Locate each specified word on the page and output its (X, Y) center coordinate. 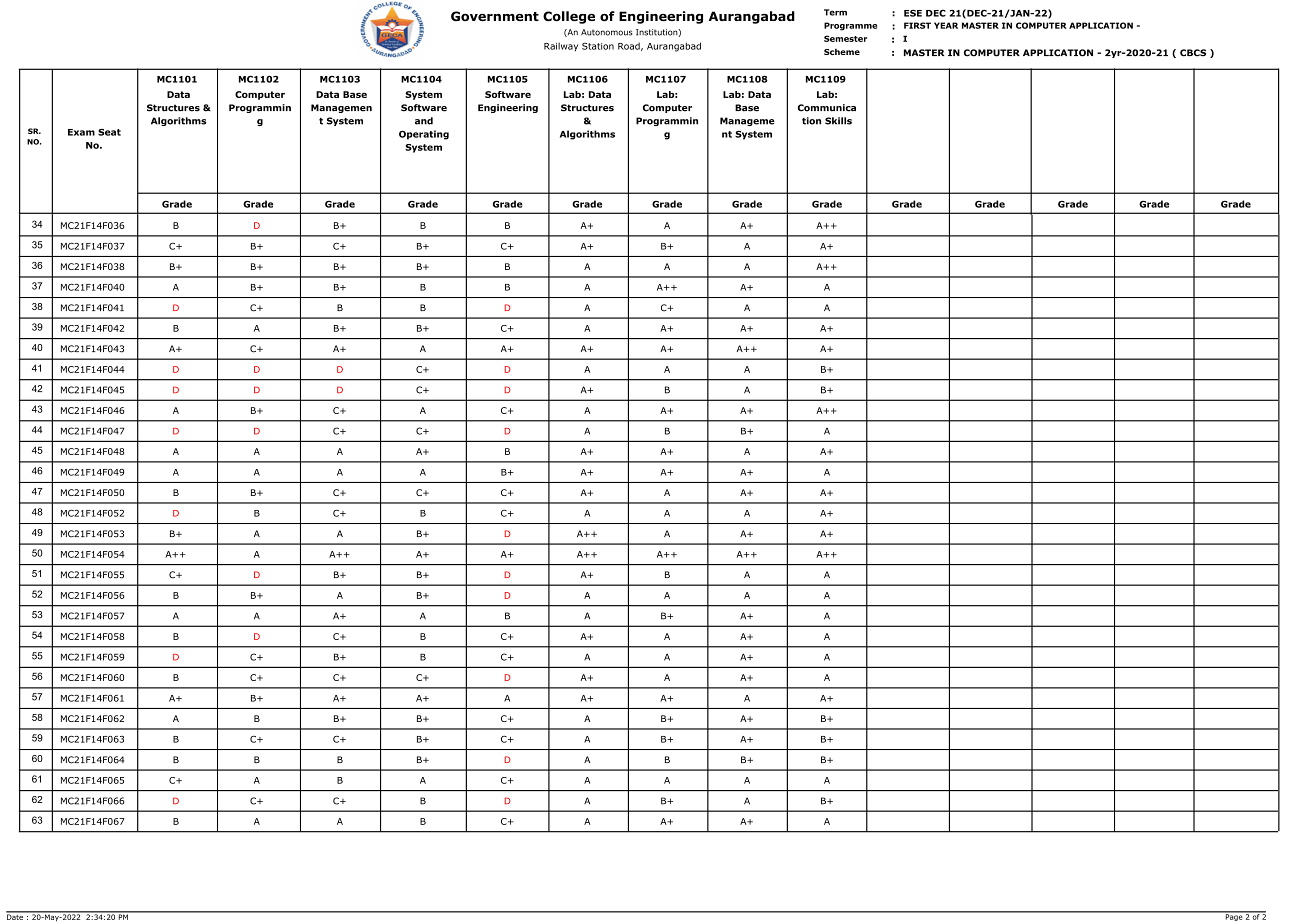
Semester (845, 38)
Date (15, 916)
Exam (81, 132)
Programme (850, 26)
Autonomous (606, 32)
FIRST (917, 25)
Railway (561, 46)
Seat (109, 132)
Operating (424, 135)
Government (495, 16)
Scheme (842, 52)
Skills (838, 121)
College (569, 17)
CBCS (1193, 53)
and (424, 121)
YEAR (946, 25)
